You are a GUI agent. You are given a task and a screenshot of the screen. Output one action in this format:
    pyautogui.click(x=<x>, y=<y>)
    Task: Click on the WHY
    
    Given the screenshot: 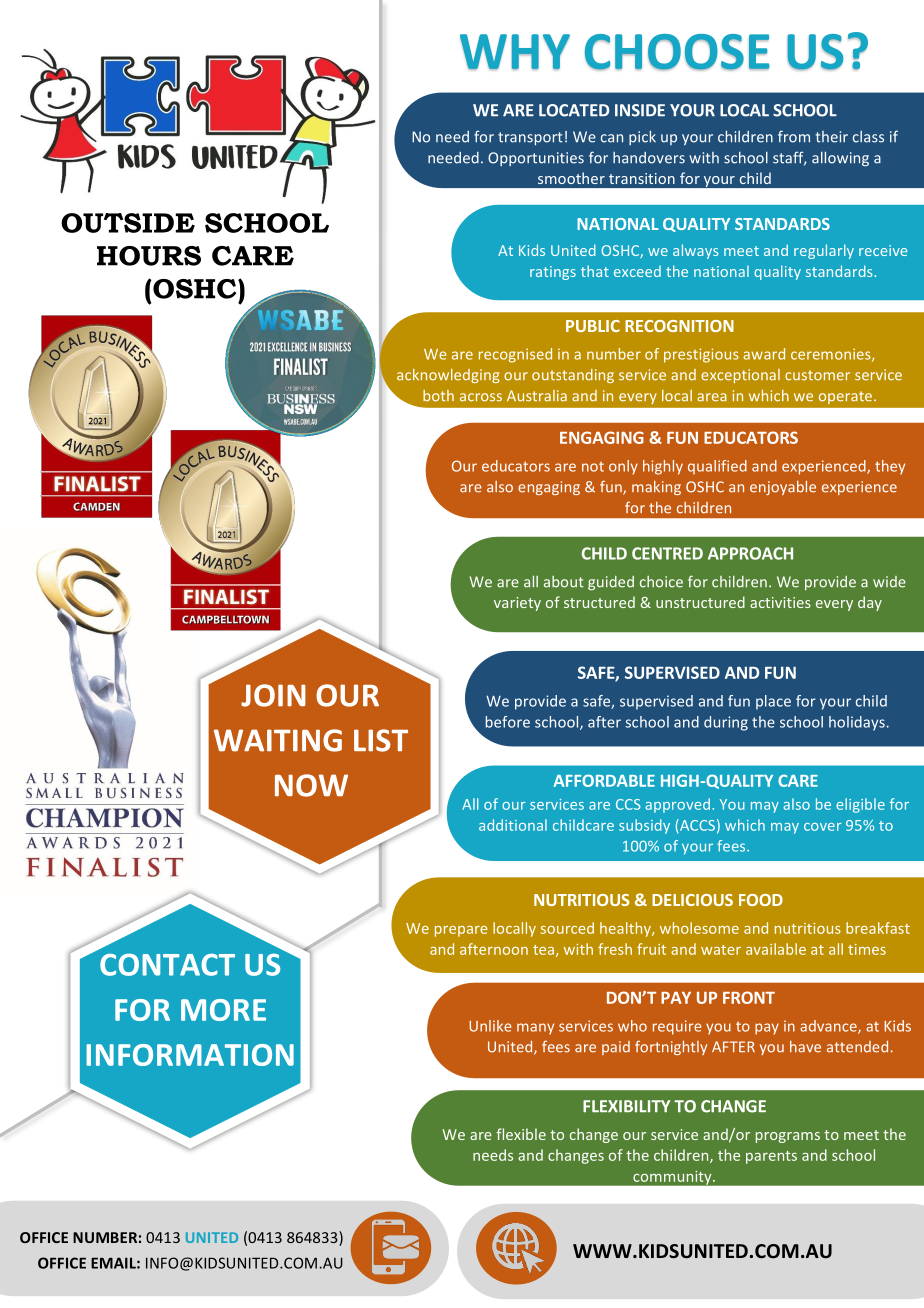 What is the action you would take?
    pyautogui.click(x=515, y=52)
